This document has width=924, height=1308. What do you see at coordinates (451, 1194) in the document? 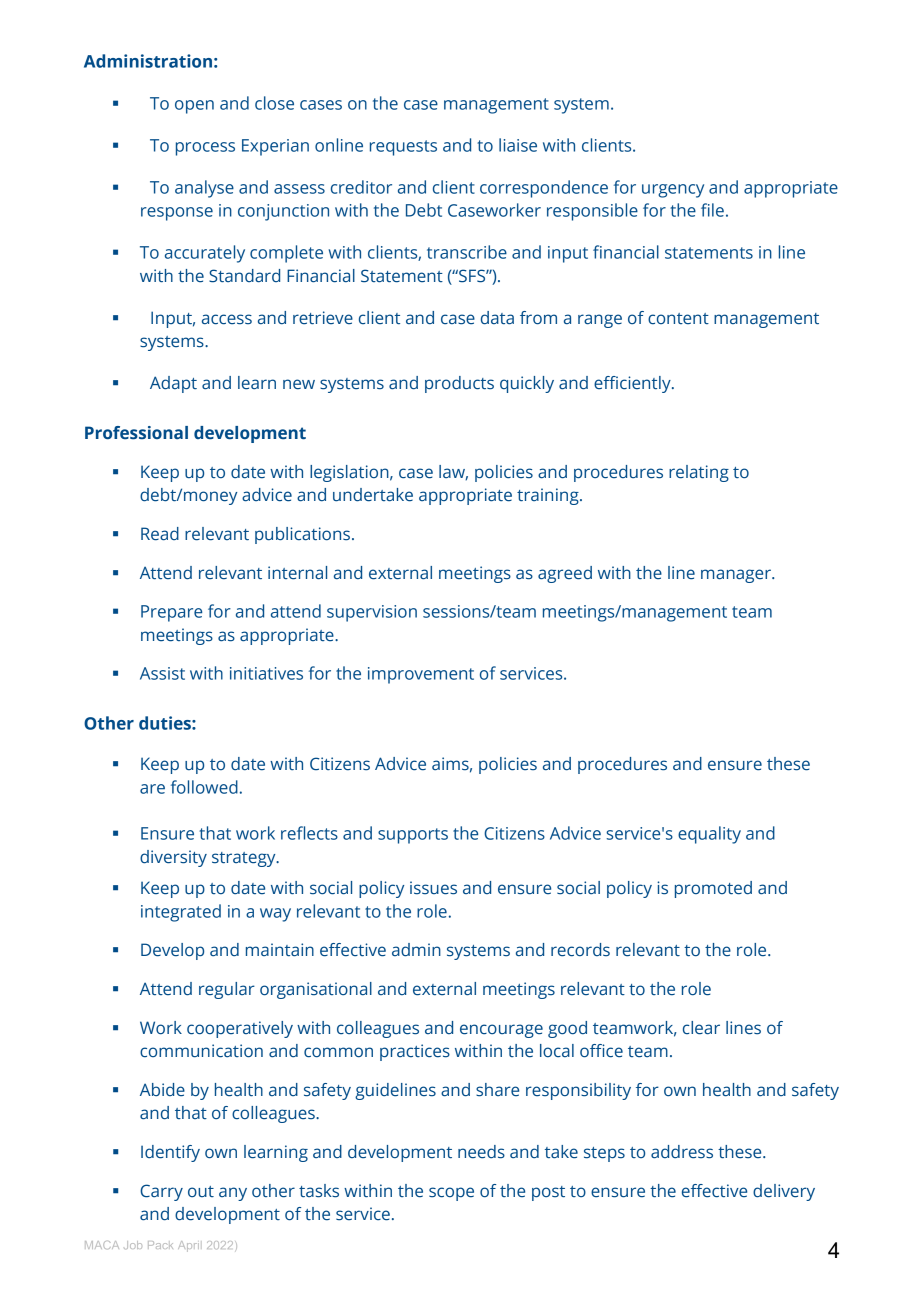
I see `scope` at bounding box center [451, 1194].
